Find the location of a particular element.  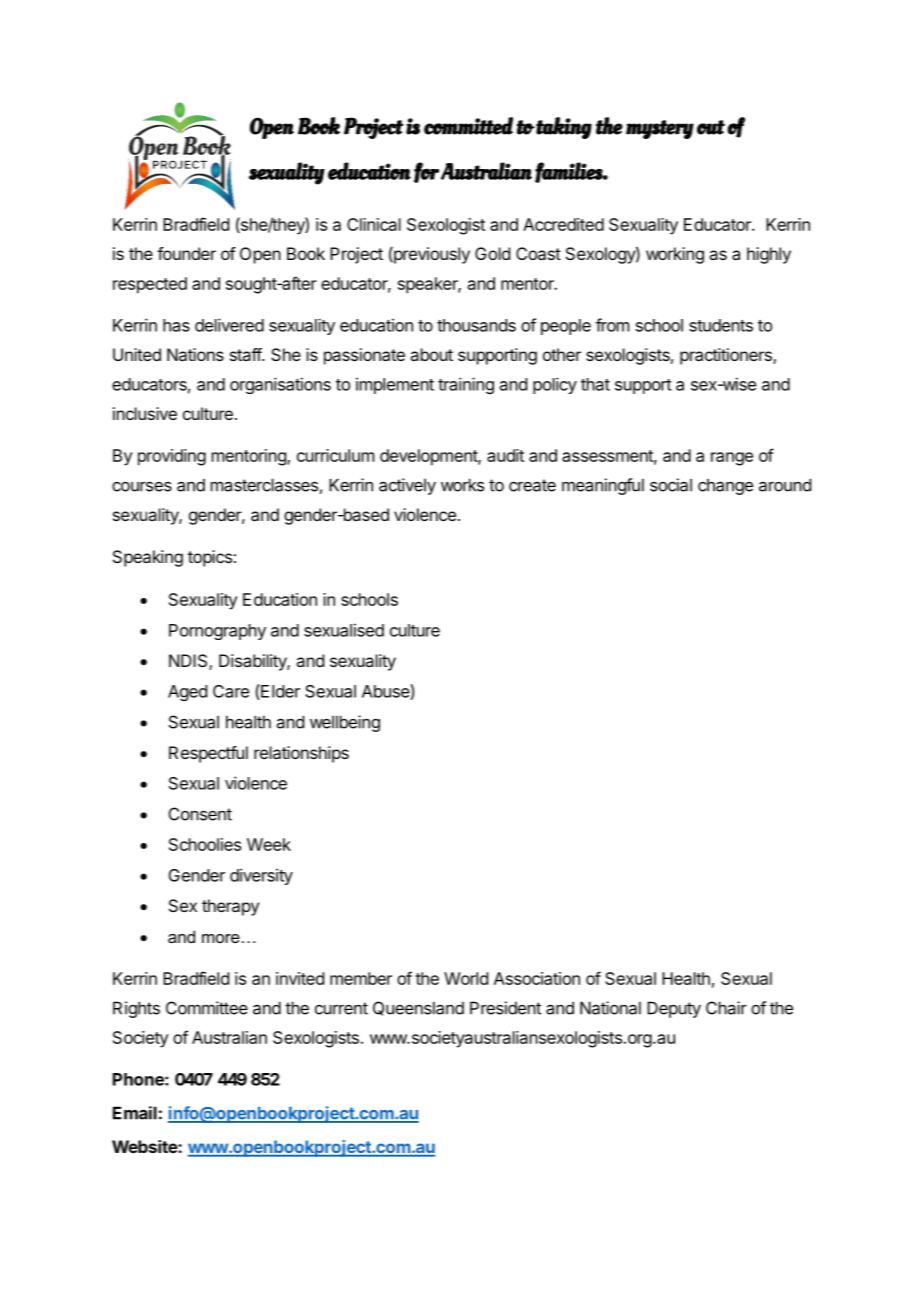

change is located at coordinates (725, 486).
